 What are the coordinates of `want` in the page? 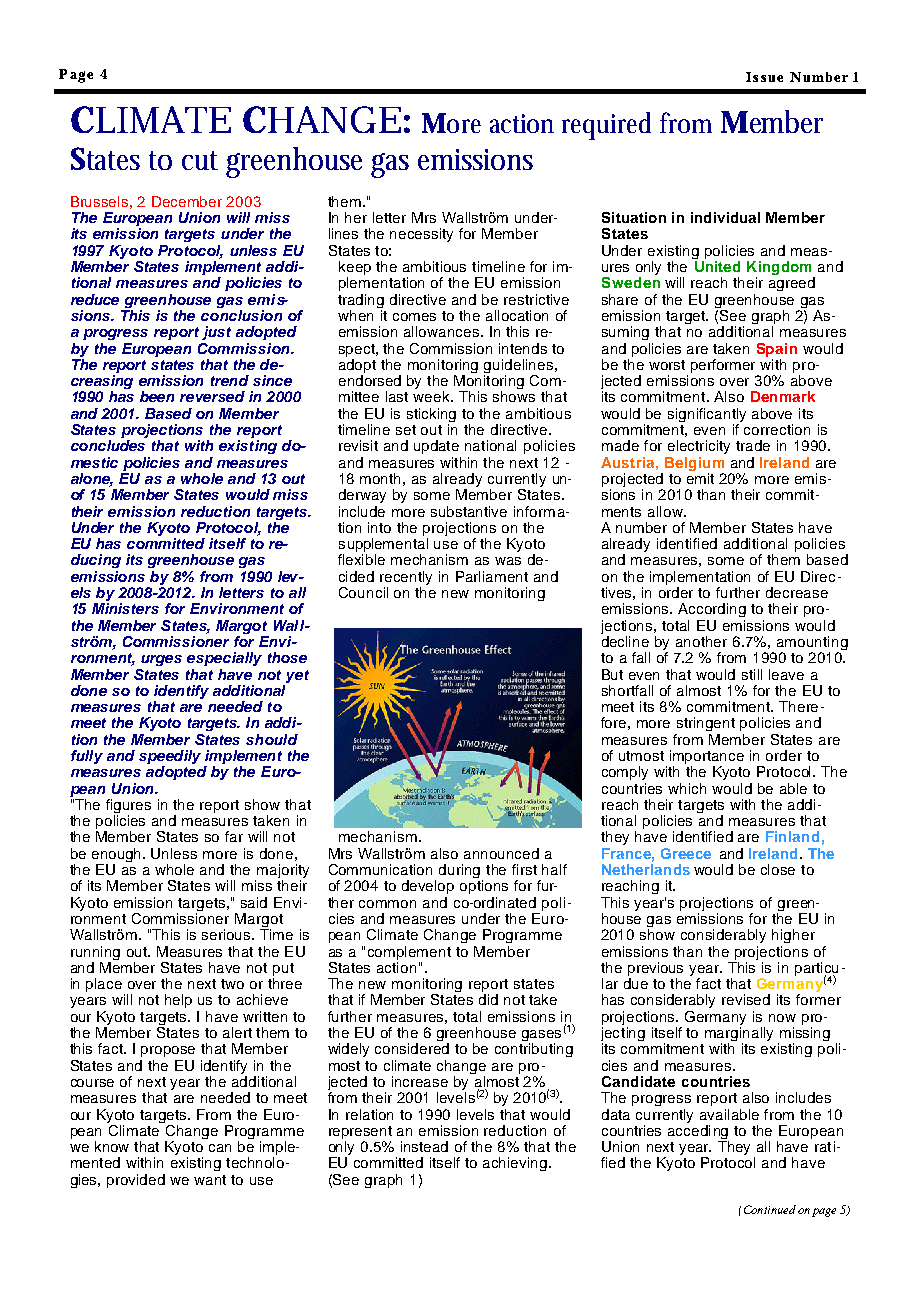 It's located at (210, 1180).
